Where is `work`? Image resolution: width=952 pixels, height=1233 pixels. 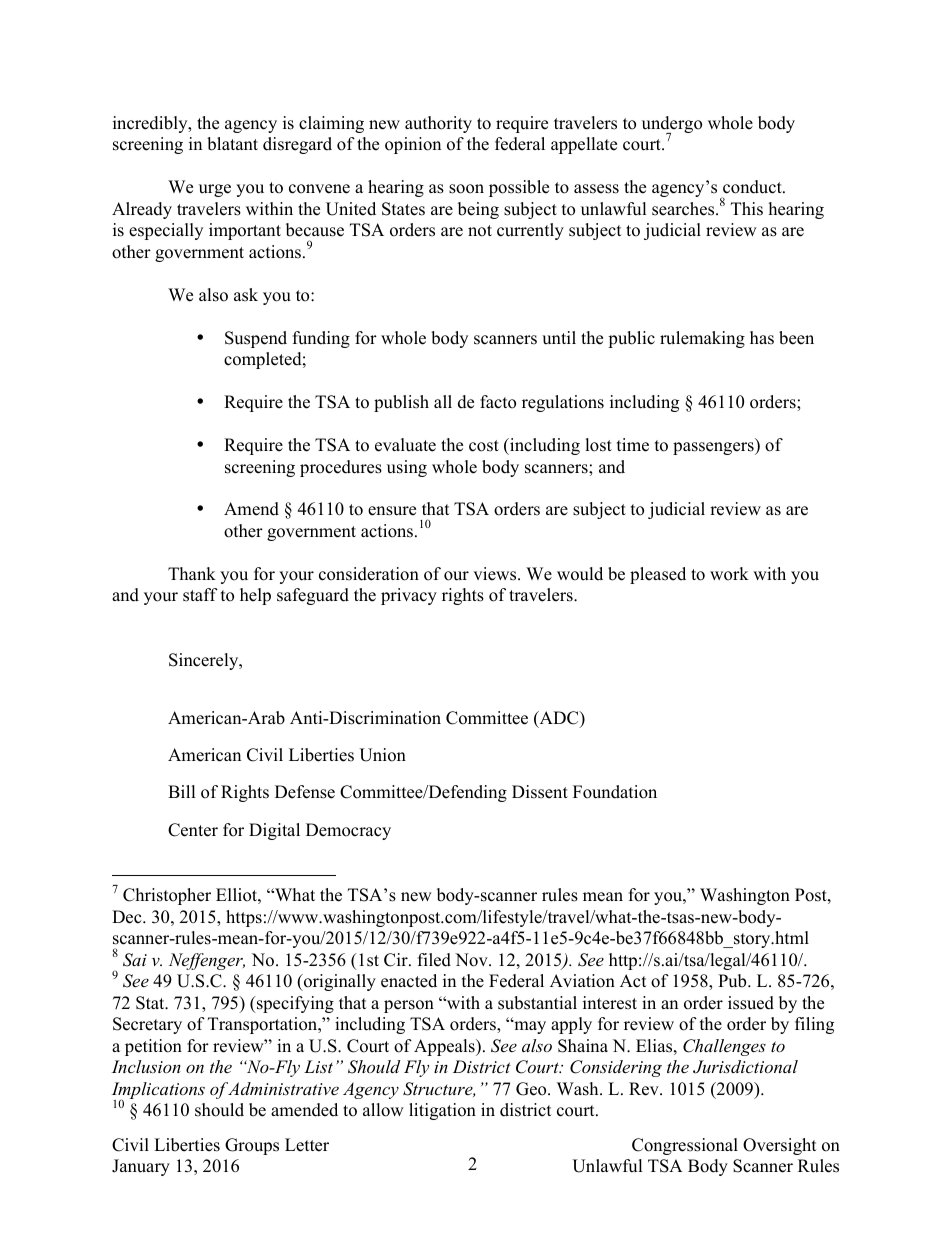
work is located at coordinates (729, 574).
